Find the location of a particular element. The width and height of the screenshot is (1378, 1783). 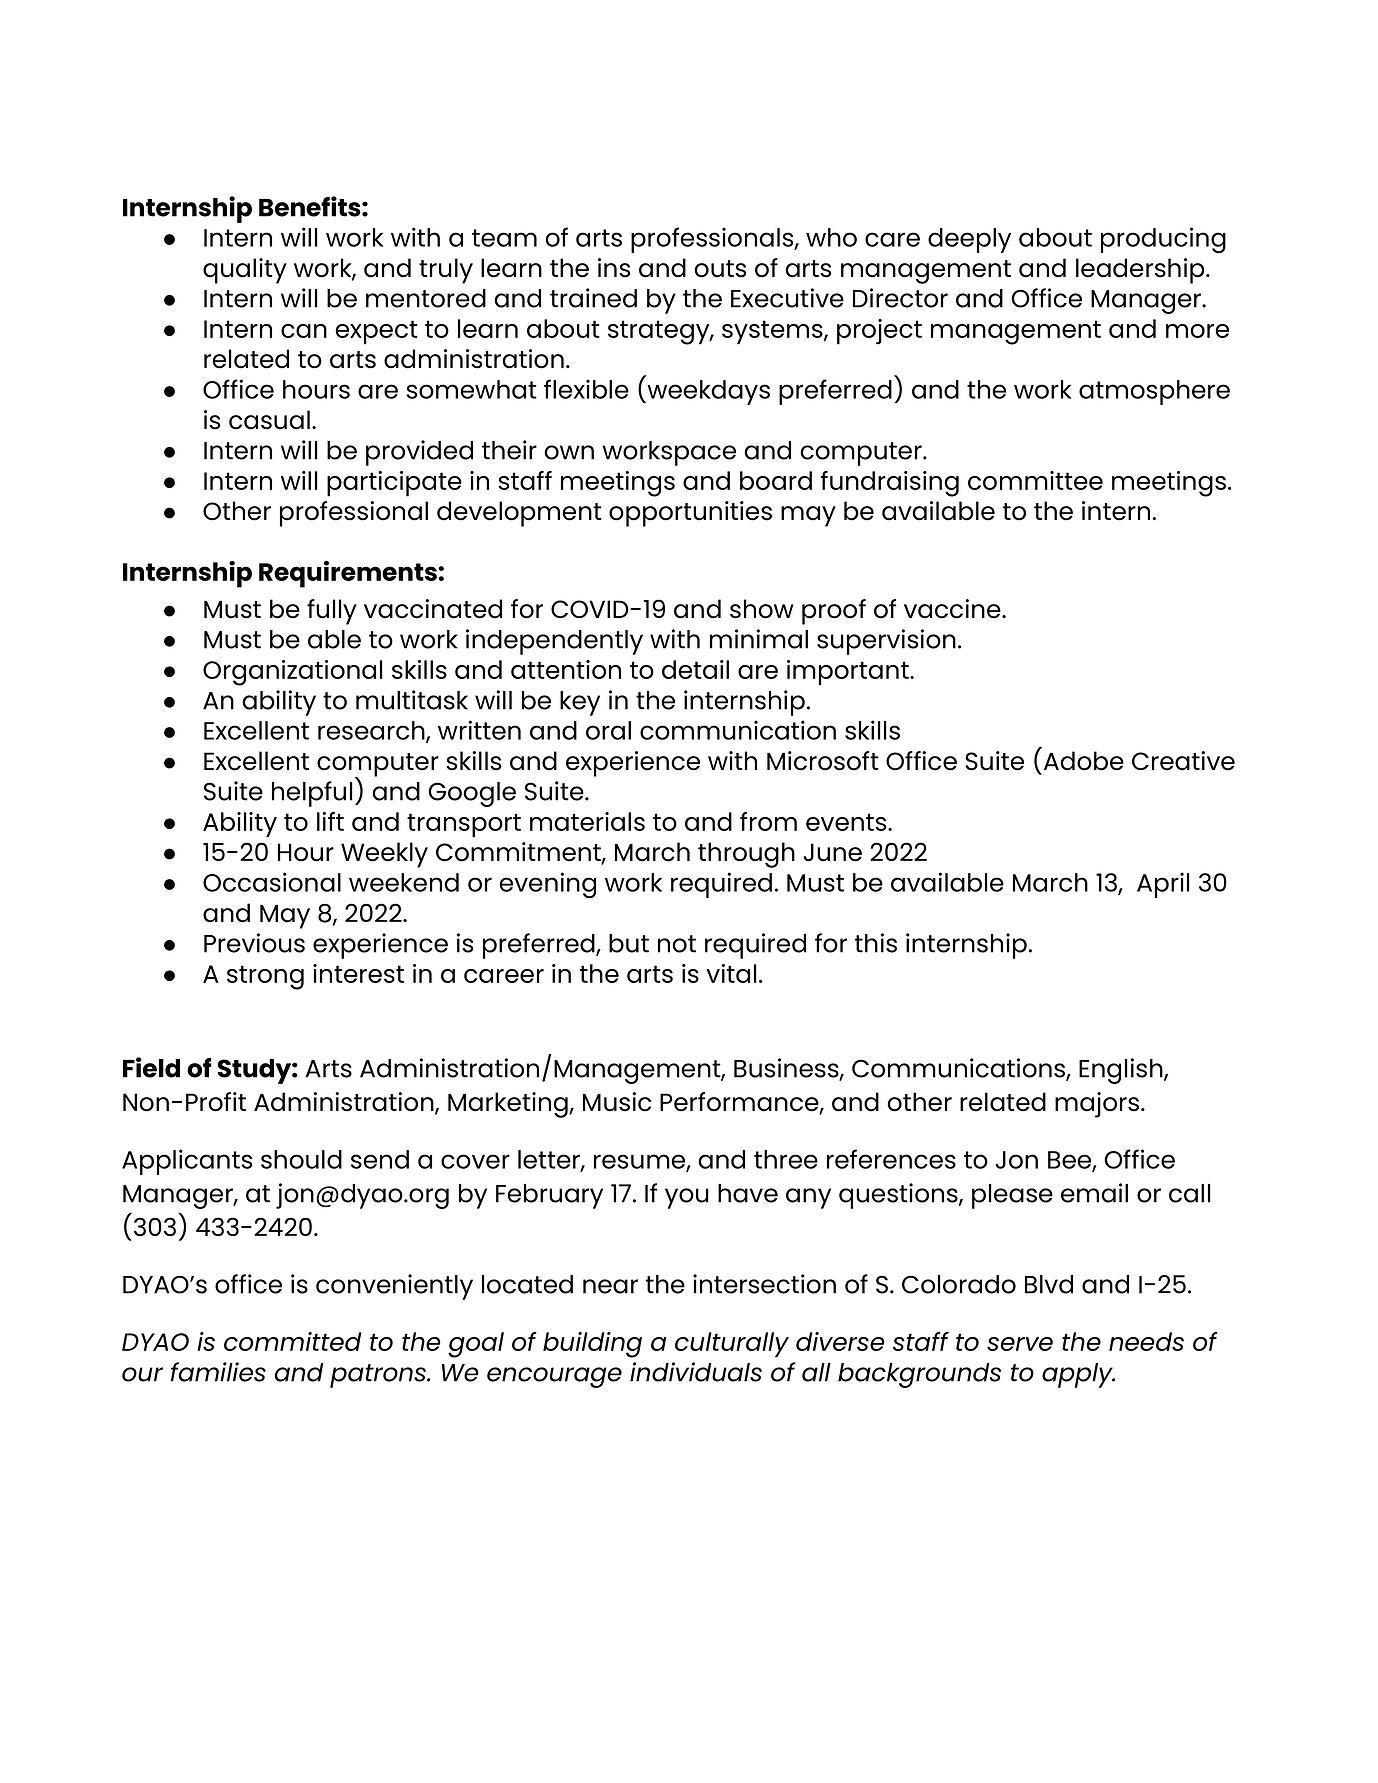

quality is located at coordinates (245, 271).
